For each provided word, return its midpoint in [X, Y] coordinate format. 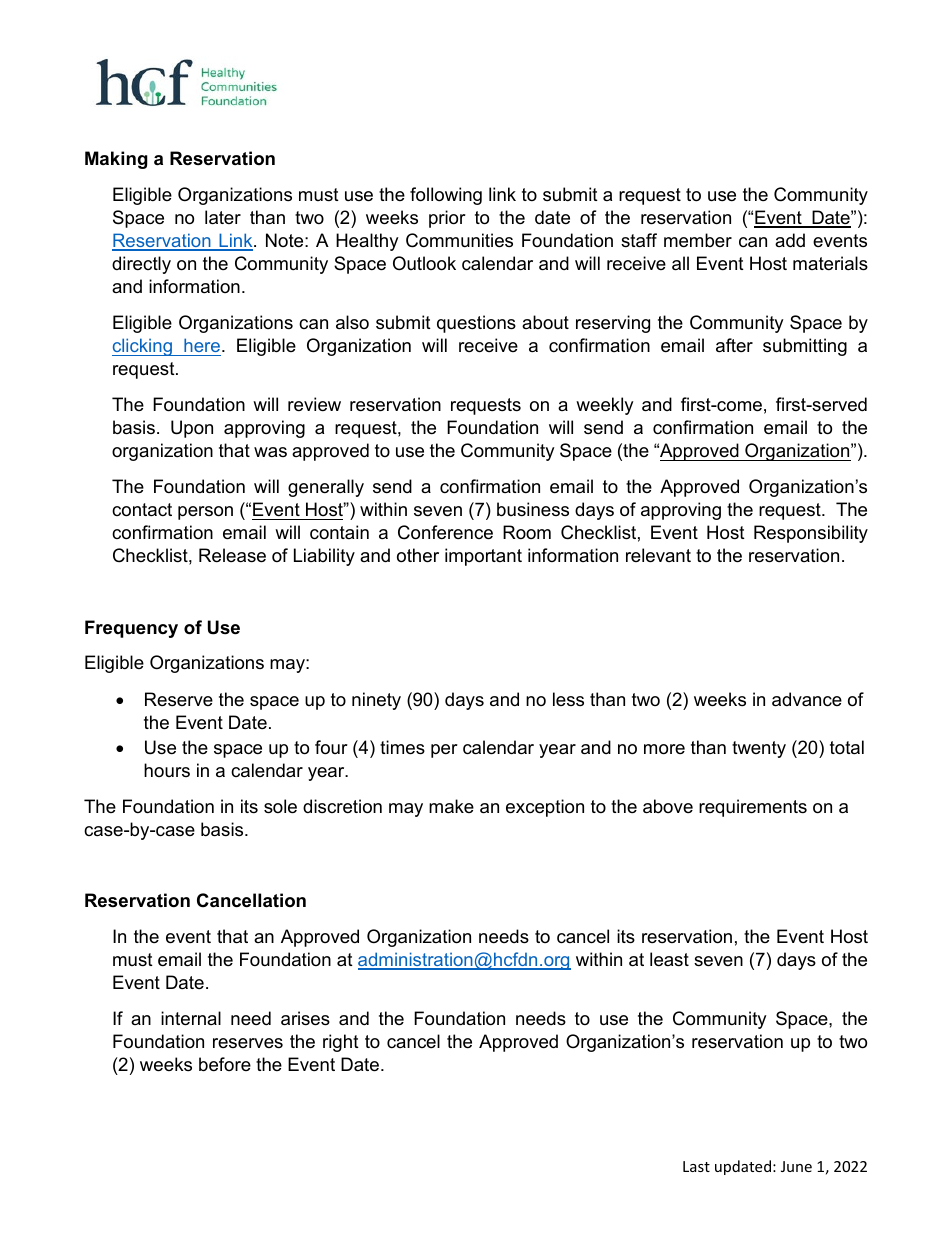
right [341, 1043]
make [451, 806]
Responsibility [811, 534]
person [205, 513]
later [223, 217]
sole [280, 806]
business [533, 509]
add [790, 240]
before [225, 1064]
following [446, 196]
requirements [753, 808]
